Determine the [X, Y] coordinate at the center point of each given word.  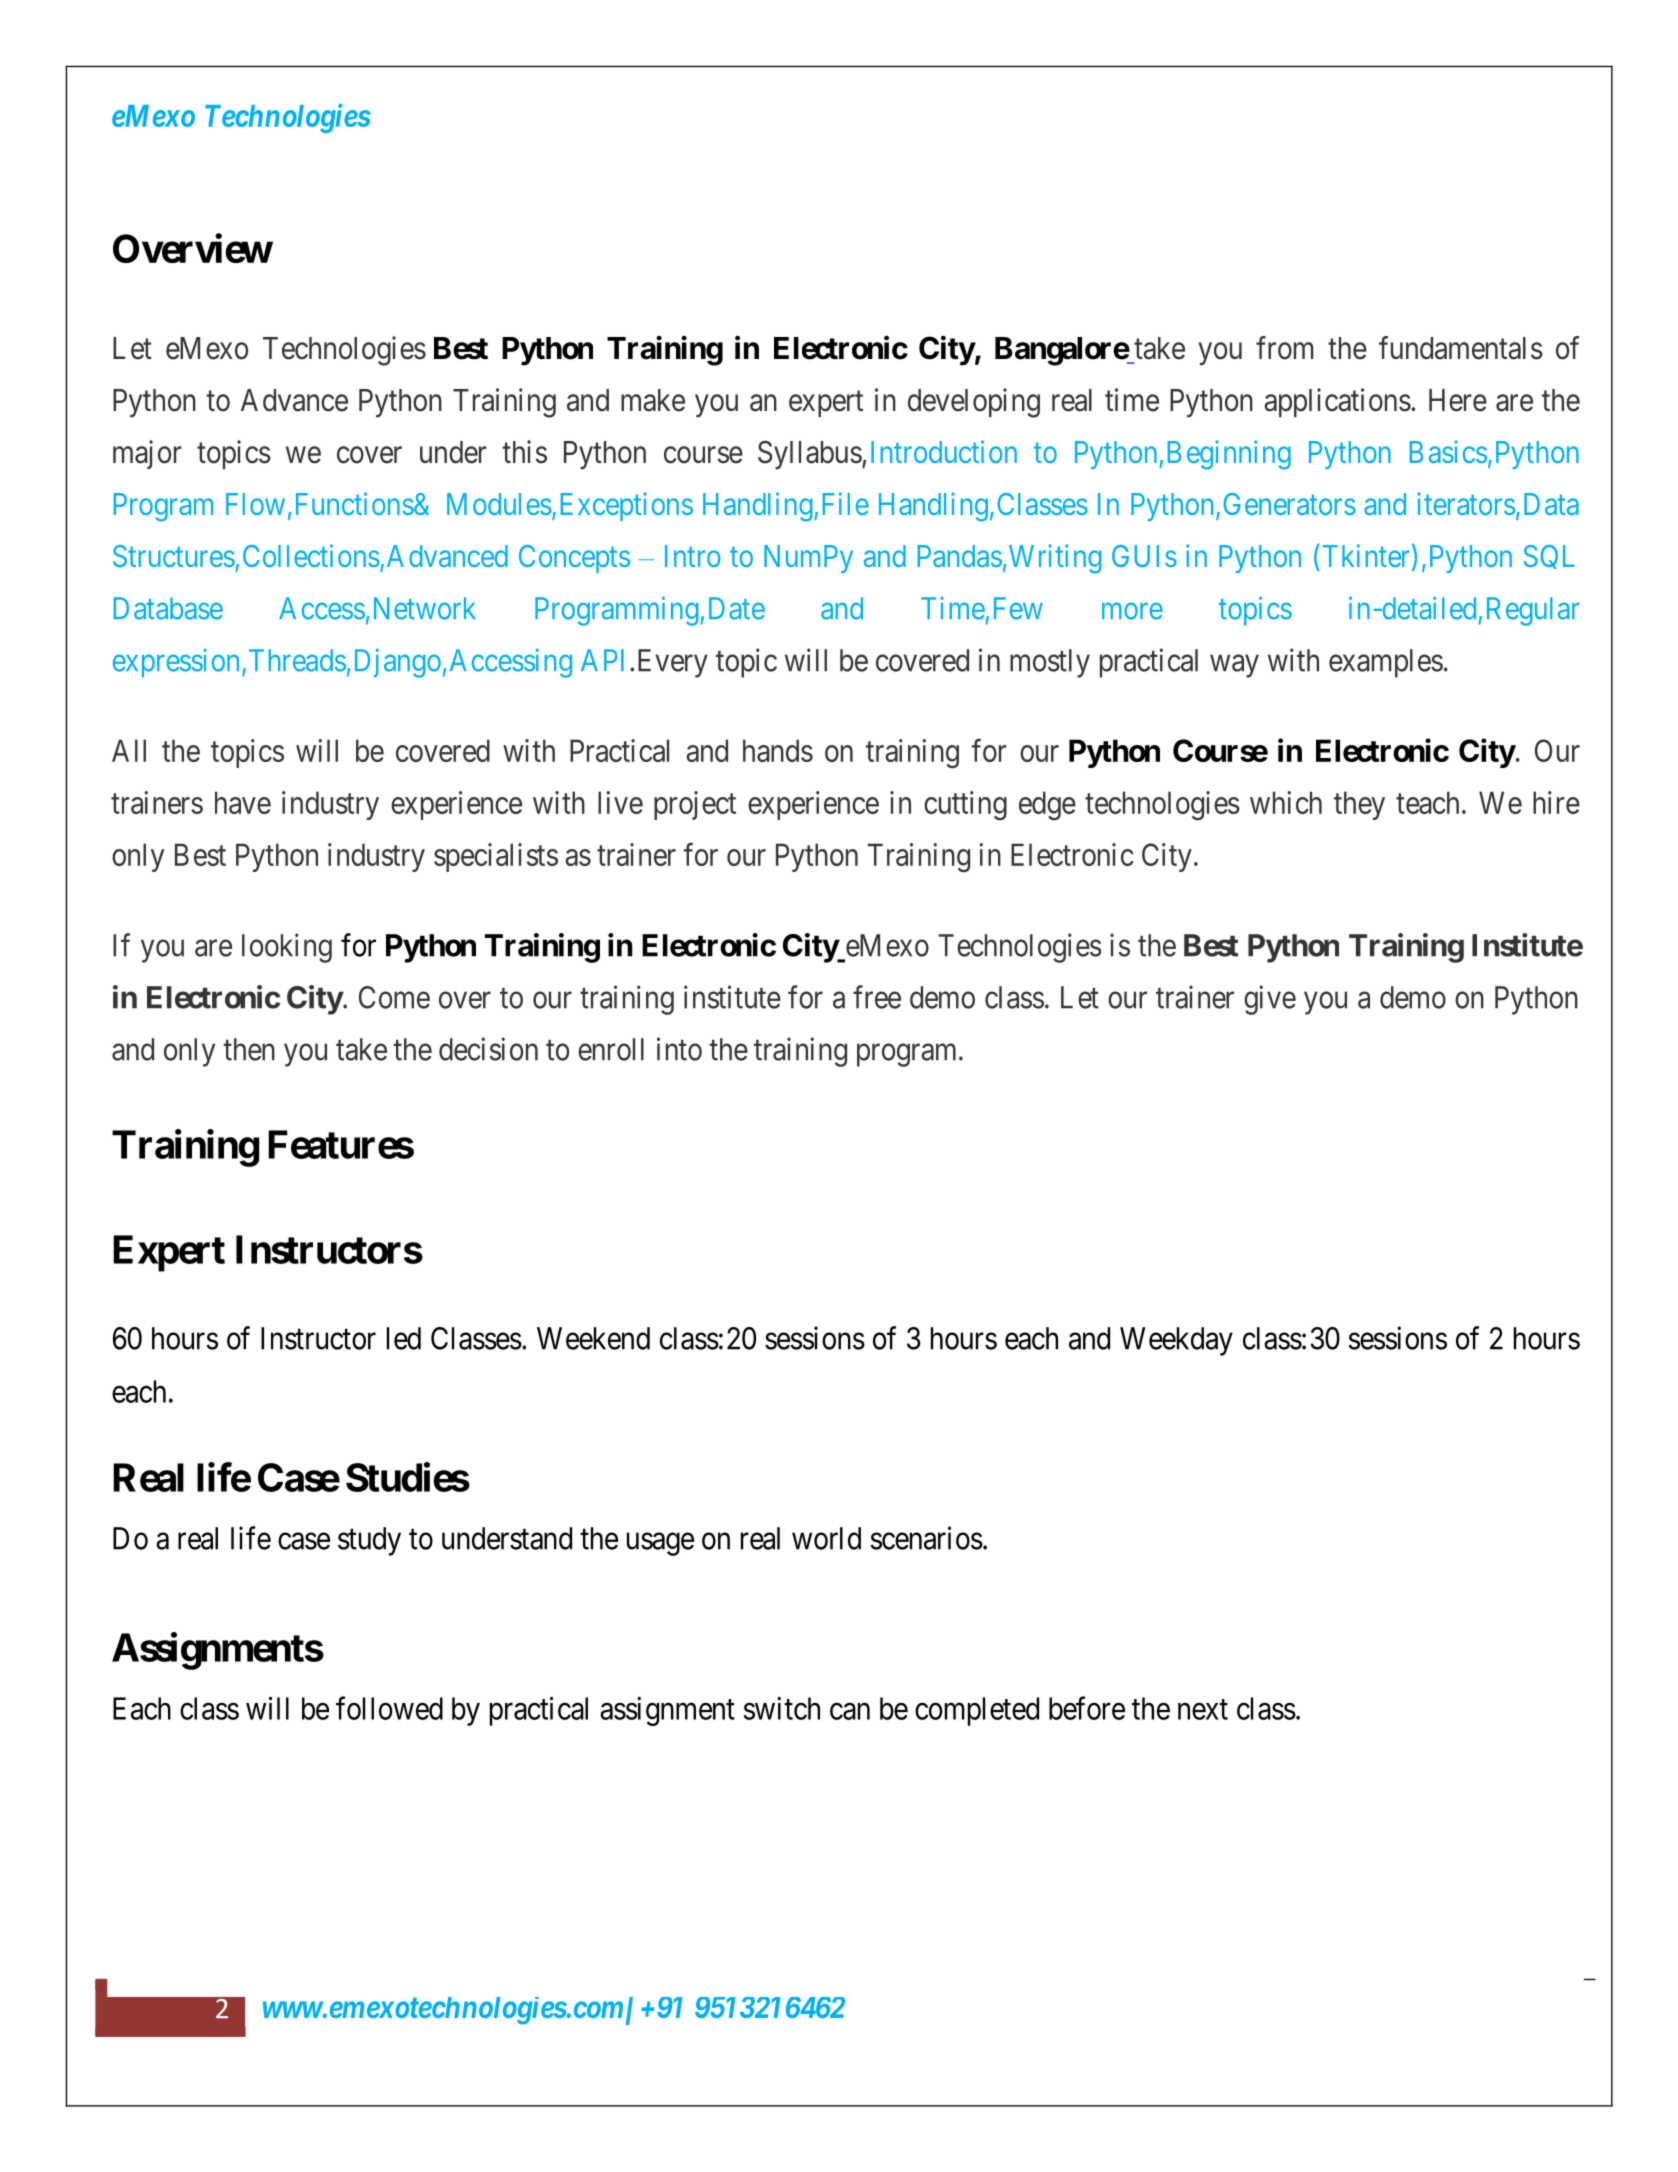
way [1234, 666]
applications [1337, 402]
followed [389, 1708]
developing [974, 403]
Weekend [593, 1338]
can [850, 1711]
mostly [1050, 663]
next [1203, 1709]
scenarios [927, 1538]
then [249, 1049]
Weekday [1176, 1341]
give [1270, 1000]
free [877, 997]
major [147, 454]
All [129, 750]
